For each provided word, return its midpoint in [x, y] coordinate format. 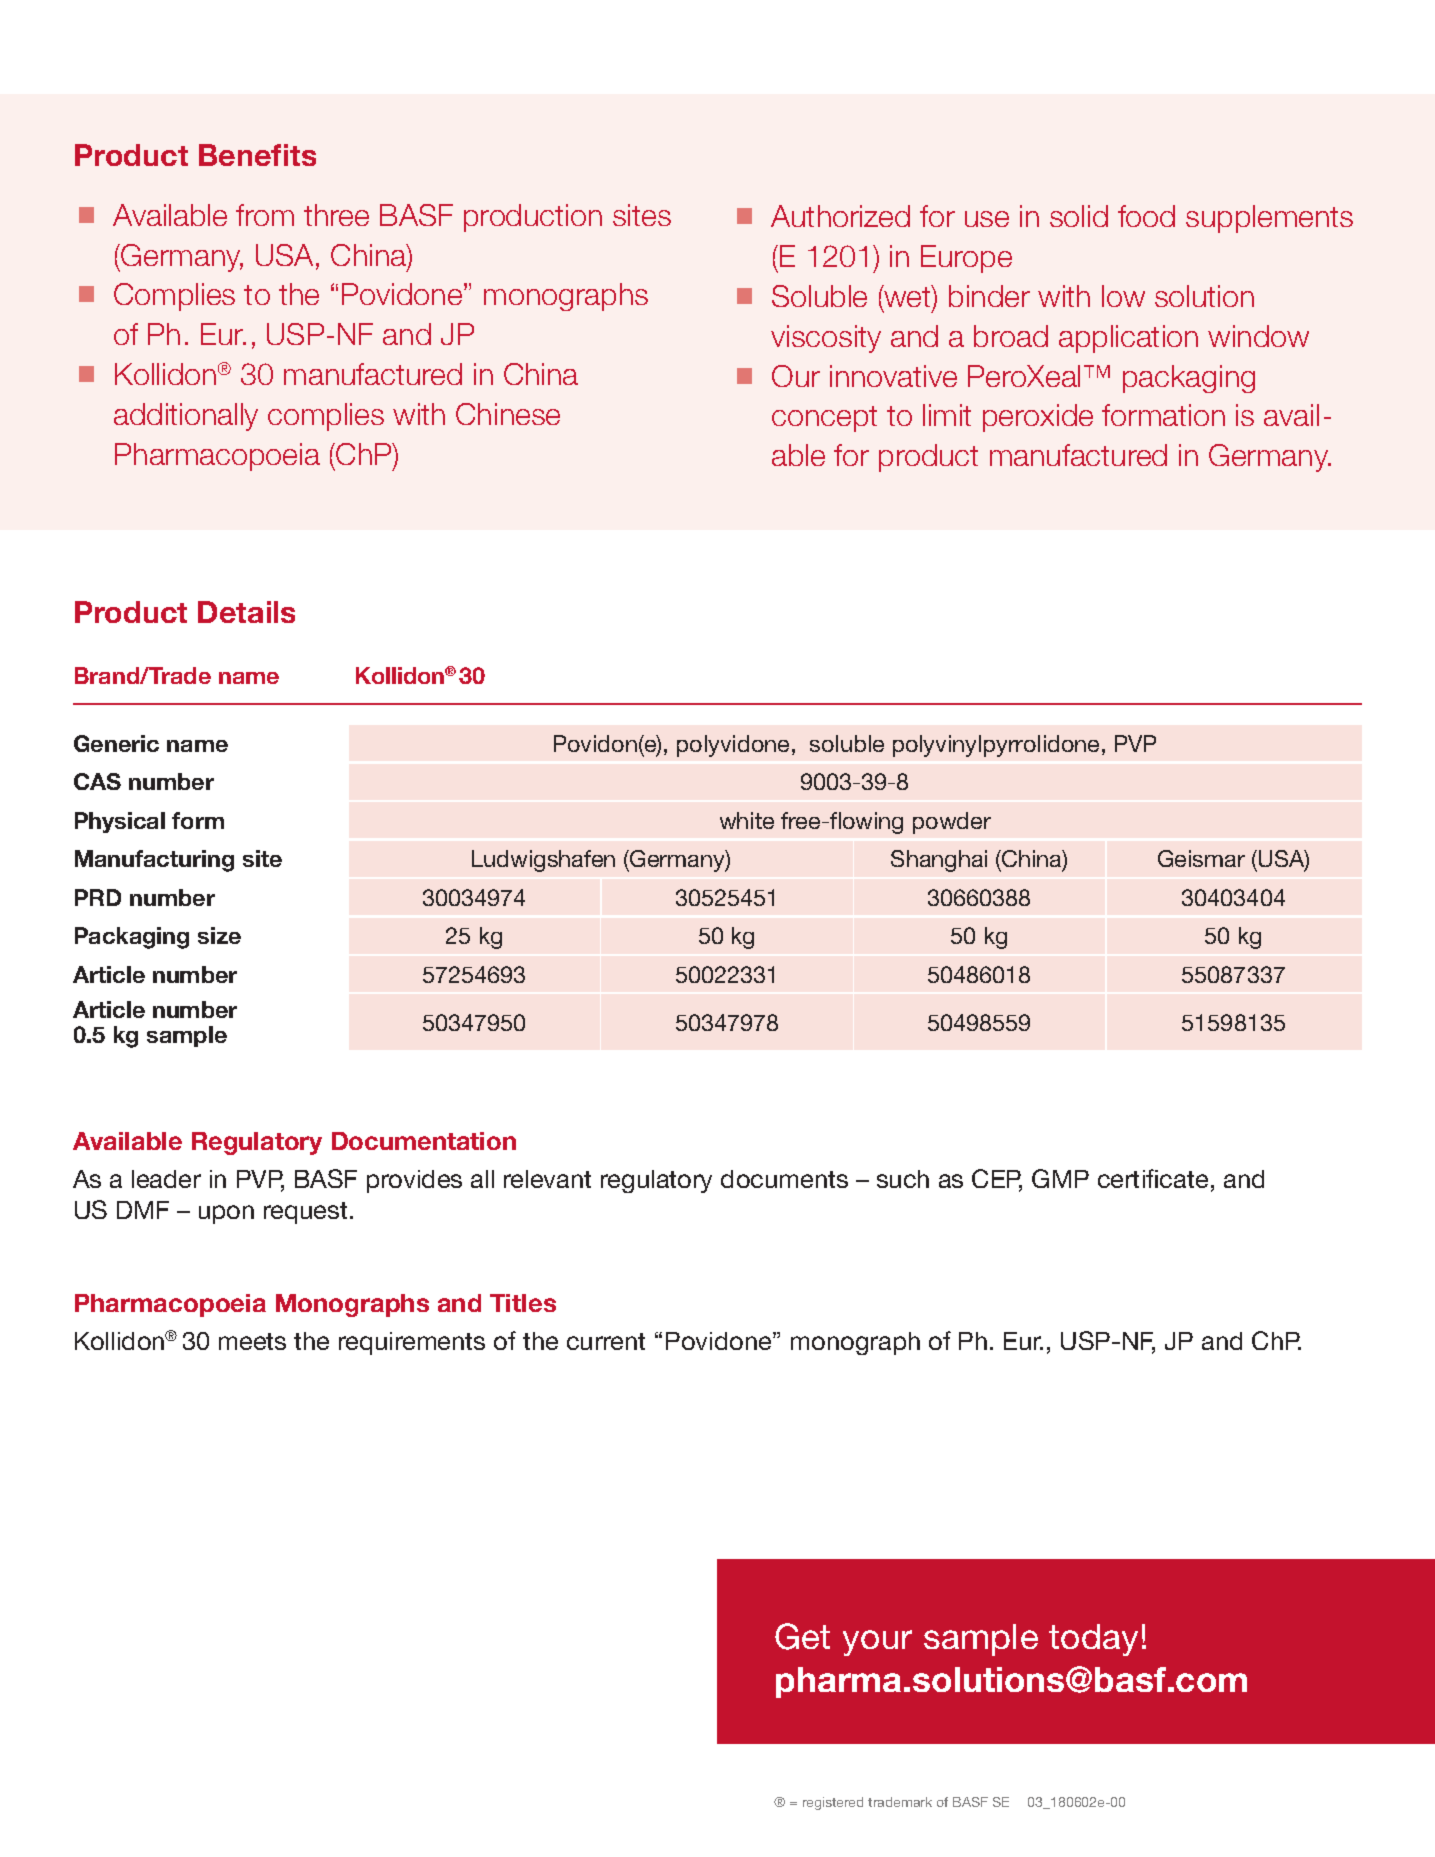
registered [833, 1803]
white [747, 820]
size [219, 935]
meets [252, 1341]
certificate [1153, 1178]
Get [802, 1636]
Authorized [840, 216]
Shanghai [939, 861]
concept [824, 419]
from [265, 215]
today [1093, 1640]
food [1146, 216]
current [606, 1341]
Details [246, 612]
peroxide [1038, 418]
